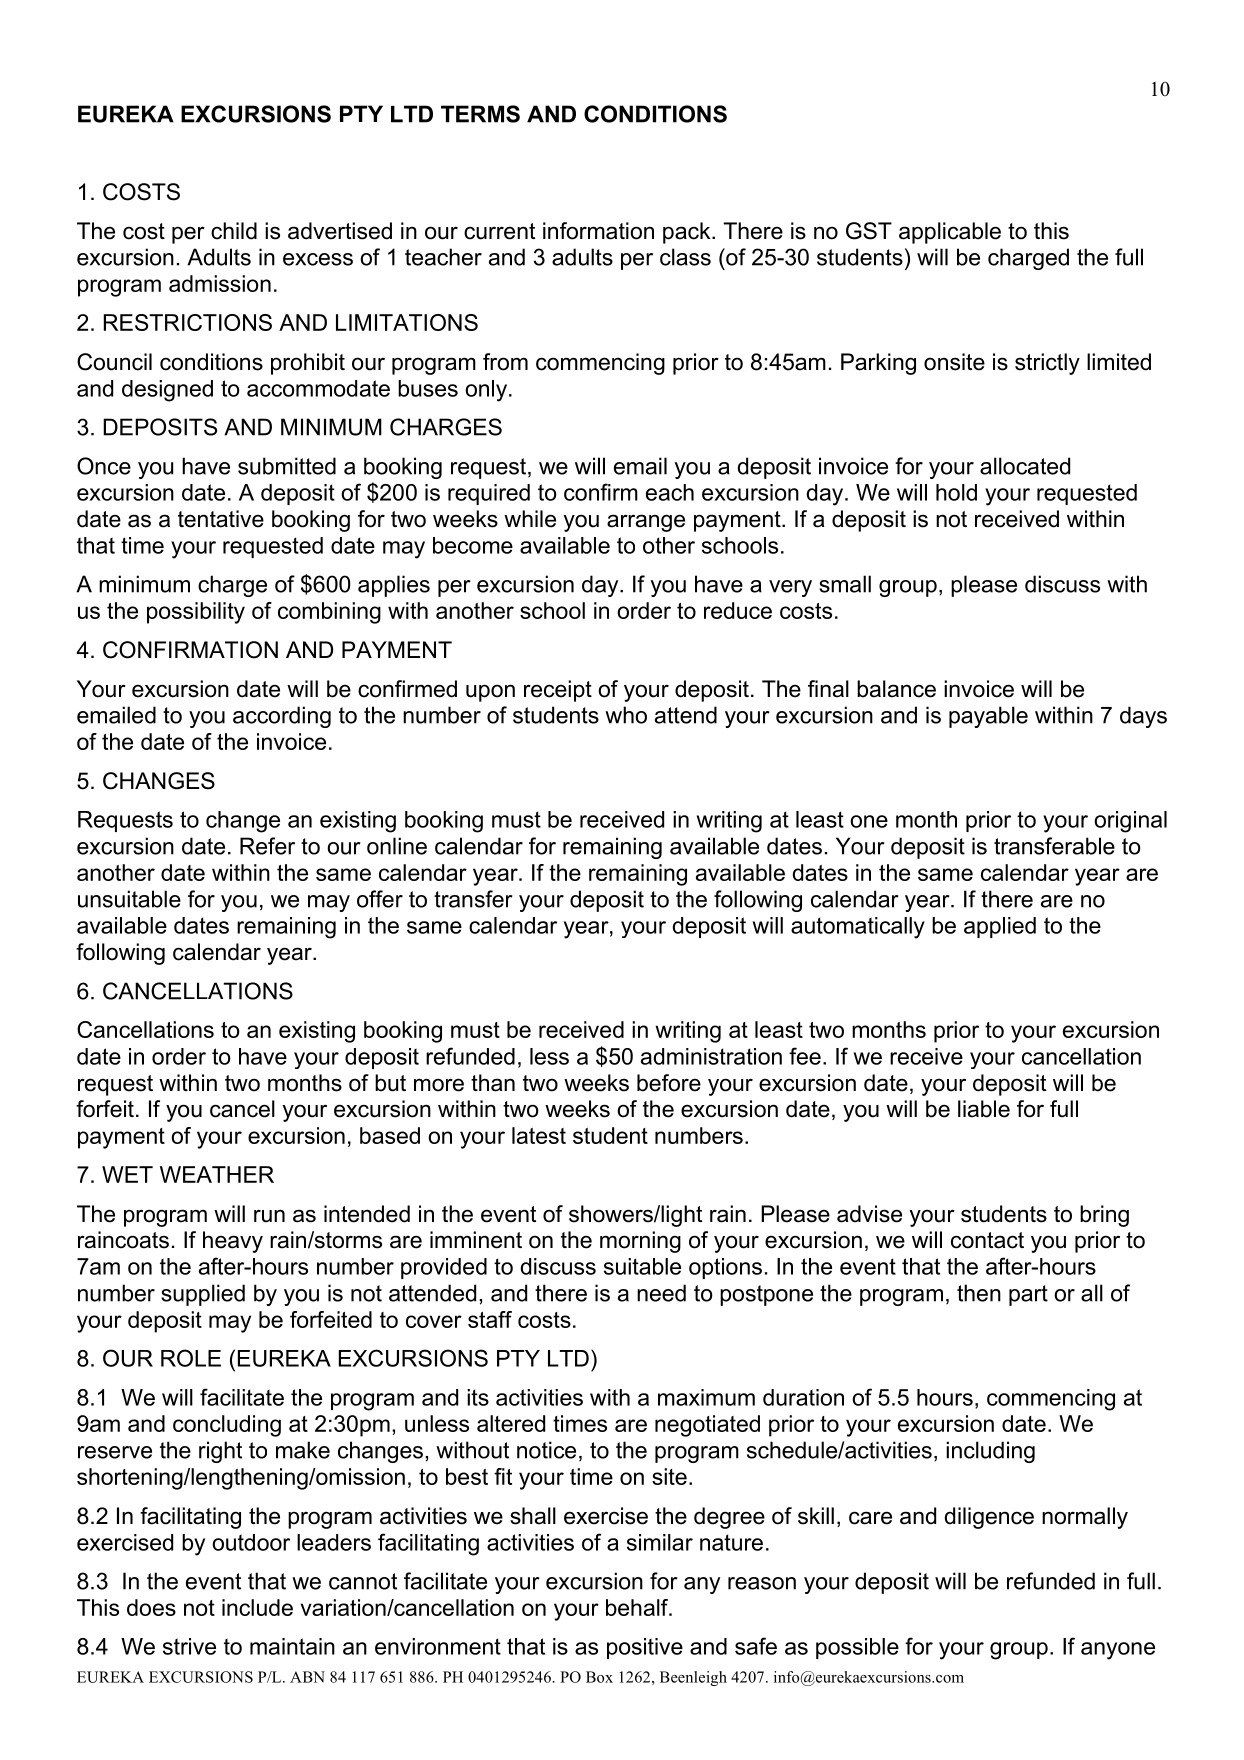  I want to click on positive, so click(645, 1648).
